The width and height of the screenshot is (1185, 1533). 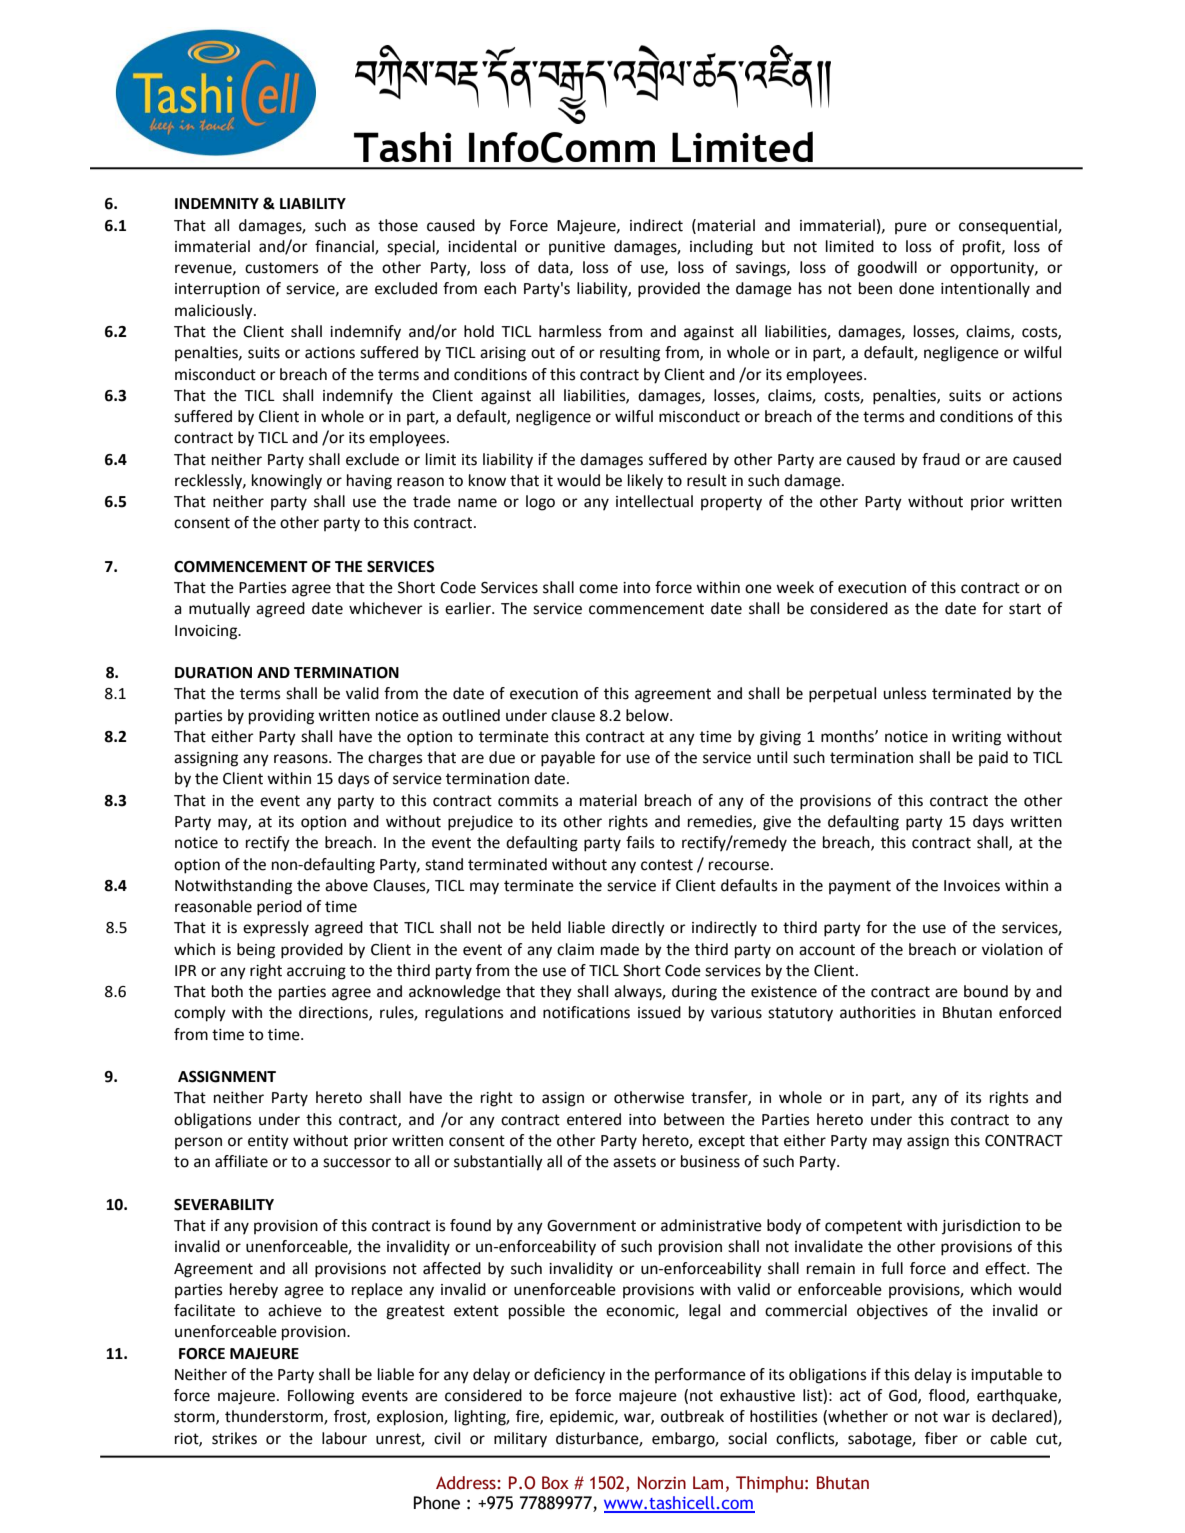 What do you see at coordinates (911, 228) in the screenshot?
I see `pure` at bounding box center [911, 228].
